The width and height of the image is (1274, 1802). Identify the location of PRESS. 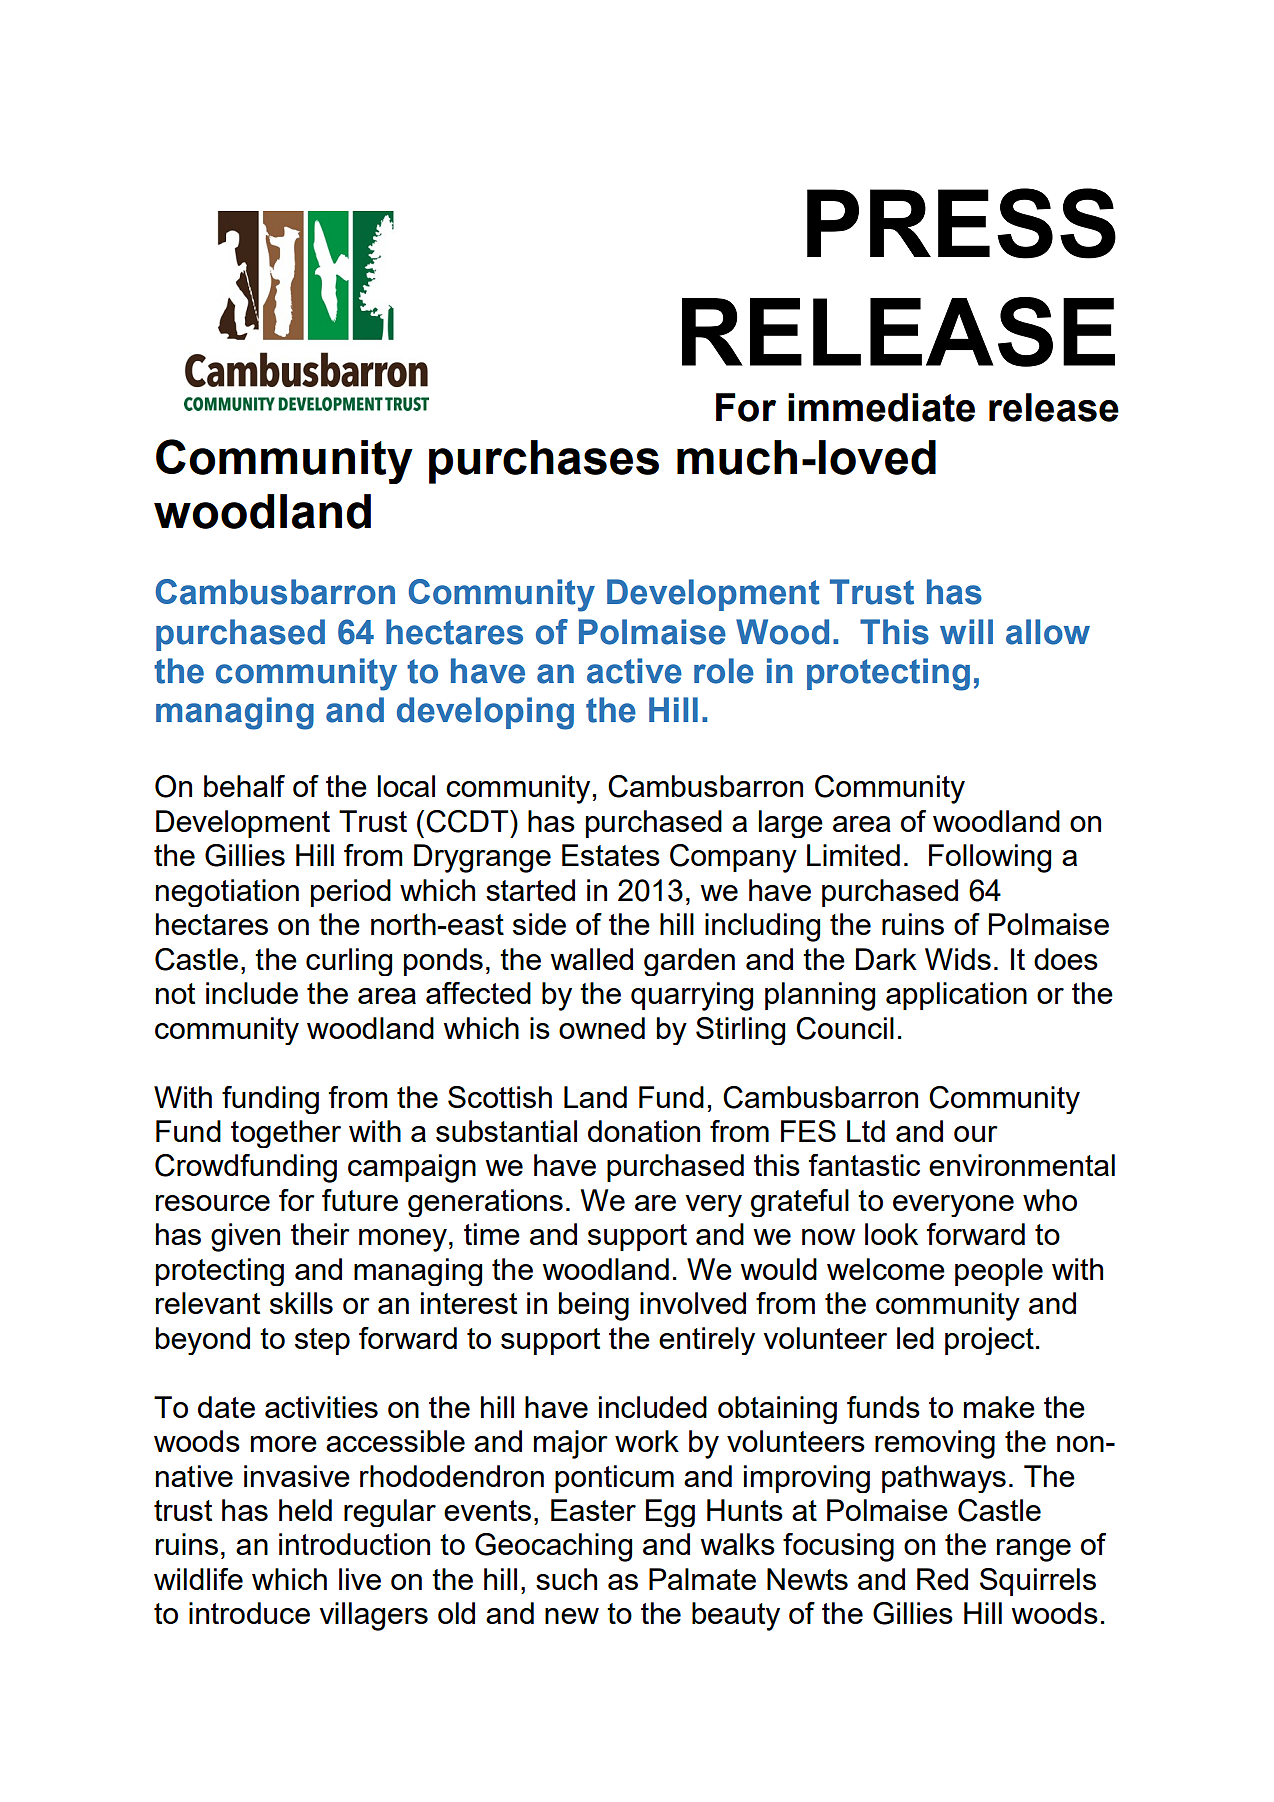
(961, 223).
